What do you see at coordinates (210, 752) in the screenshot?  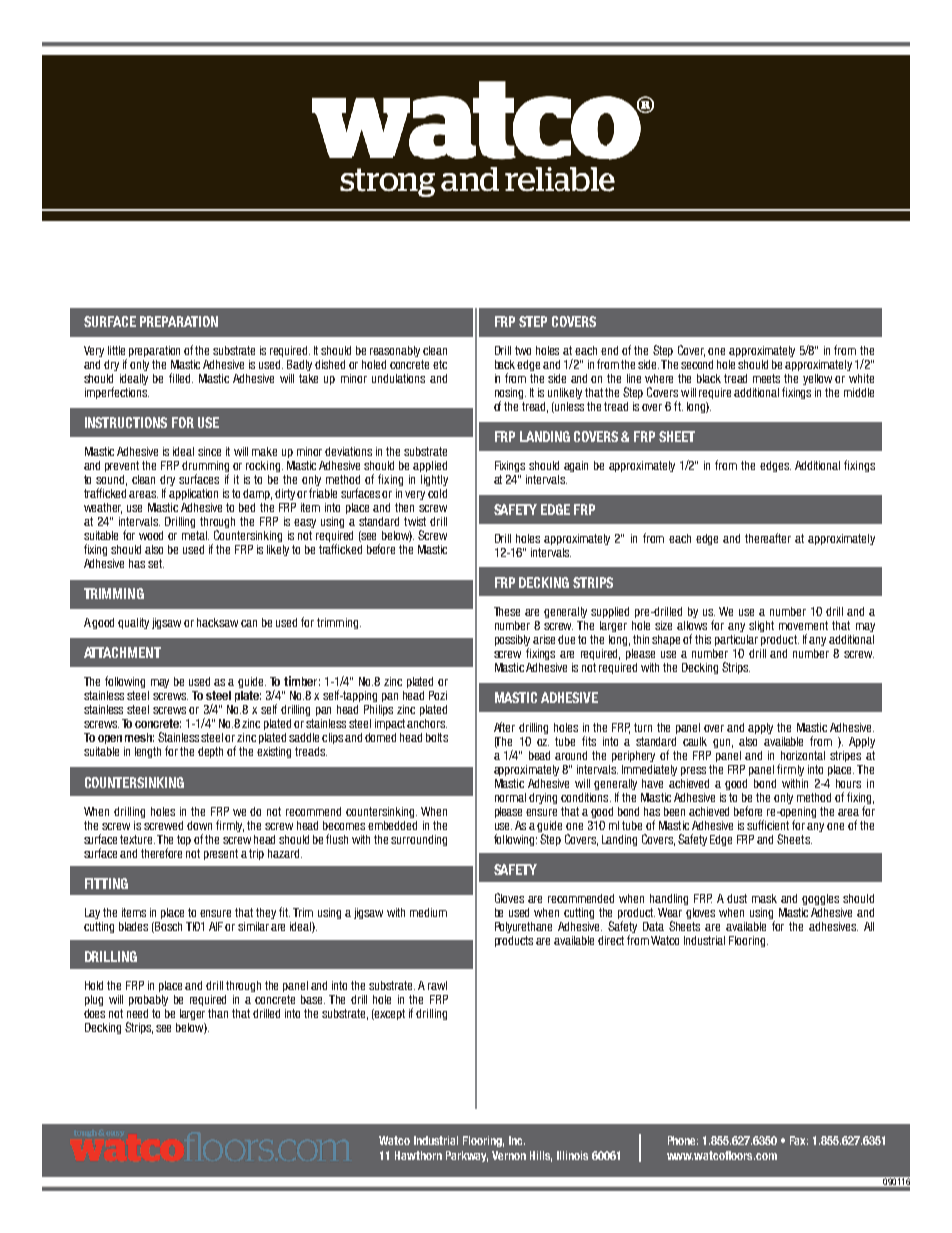 I see `depth` at bounding box center [210, 752].
